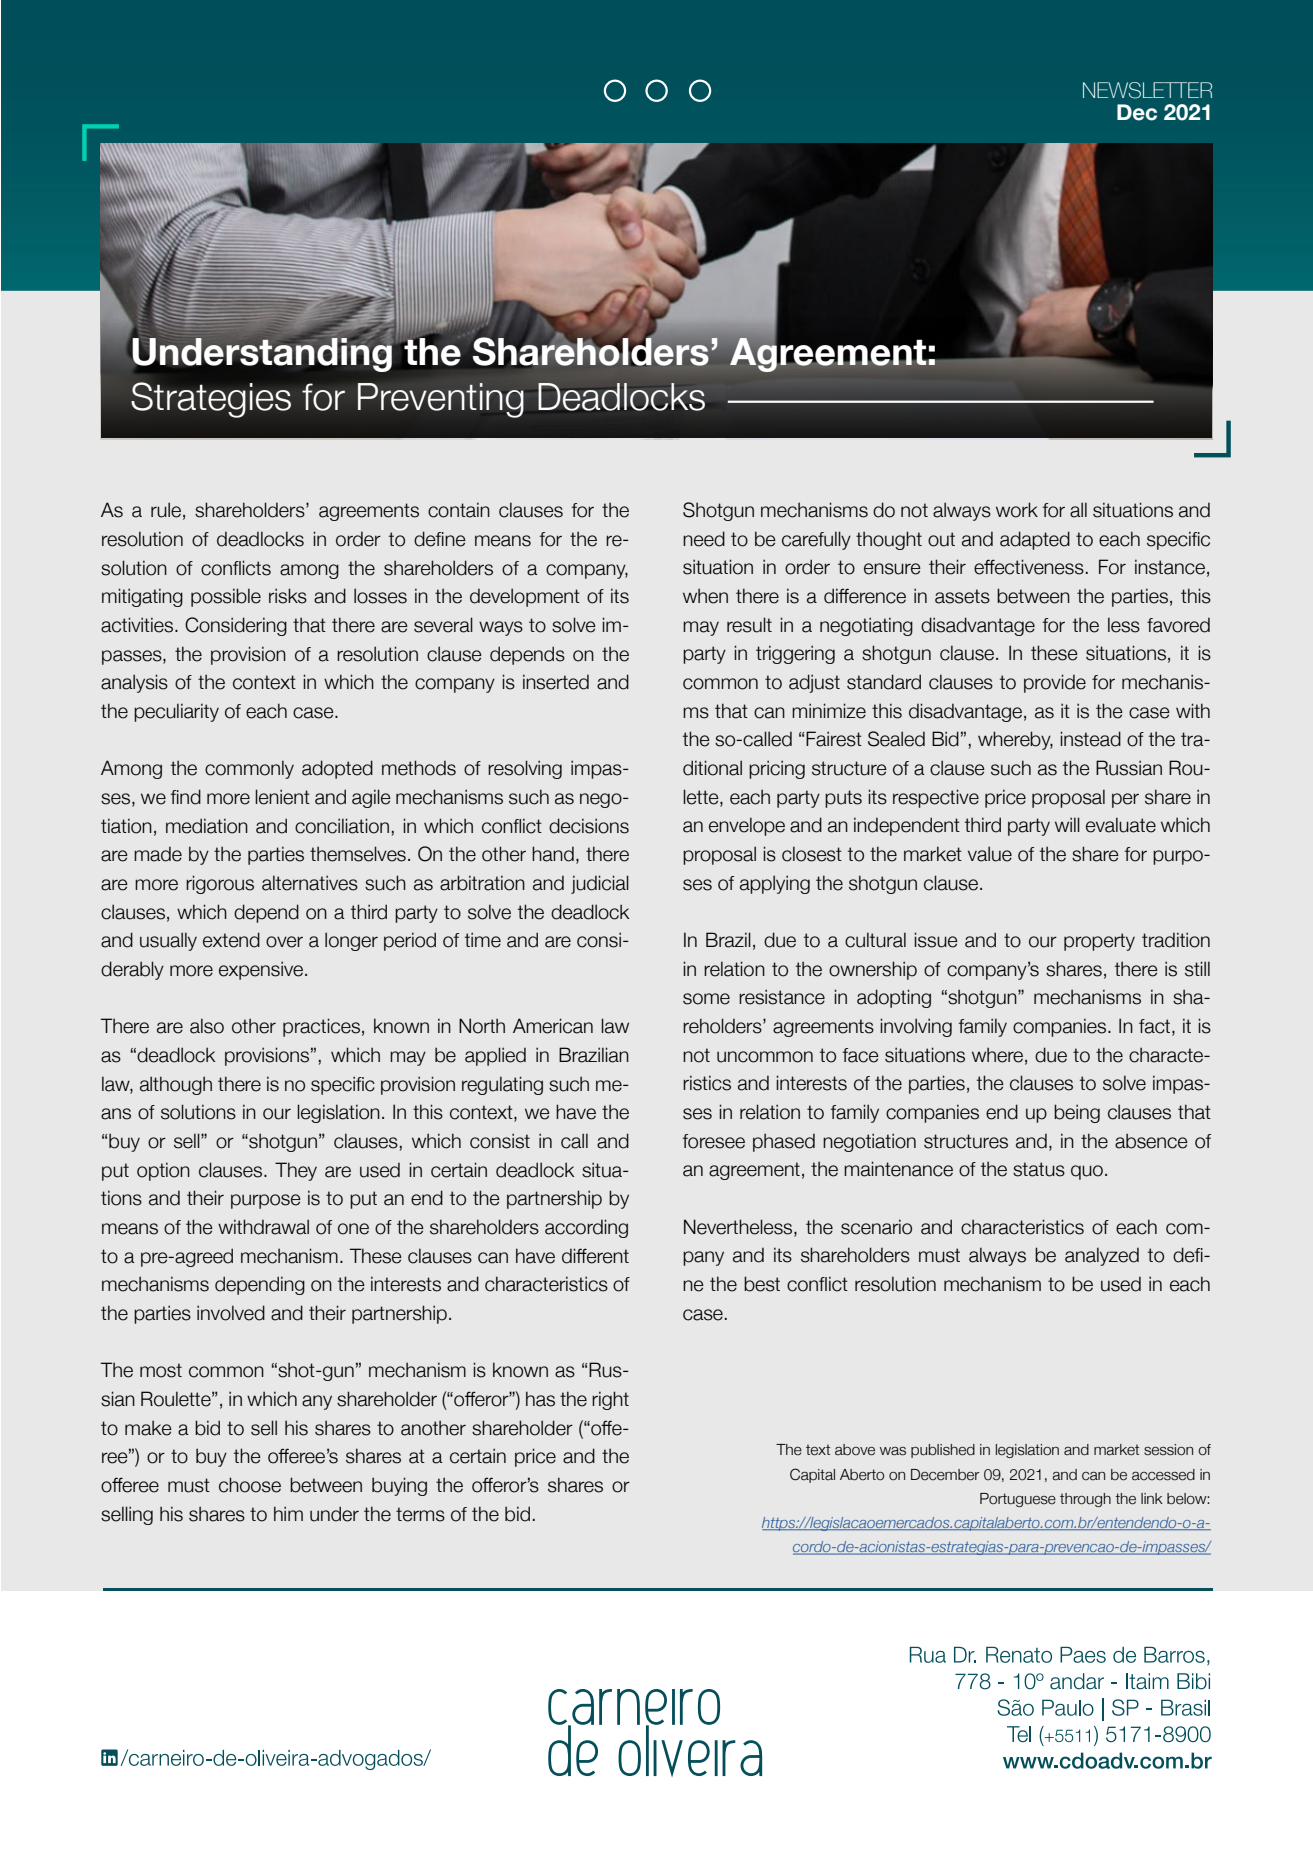  I want to click on being, so click(1077, 1113).
